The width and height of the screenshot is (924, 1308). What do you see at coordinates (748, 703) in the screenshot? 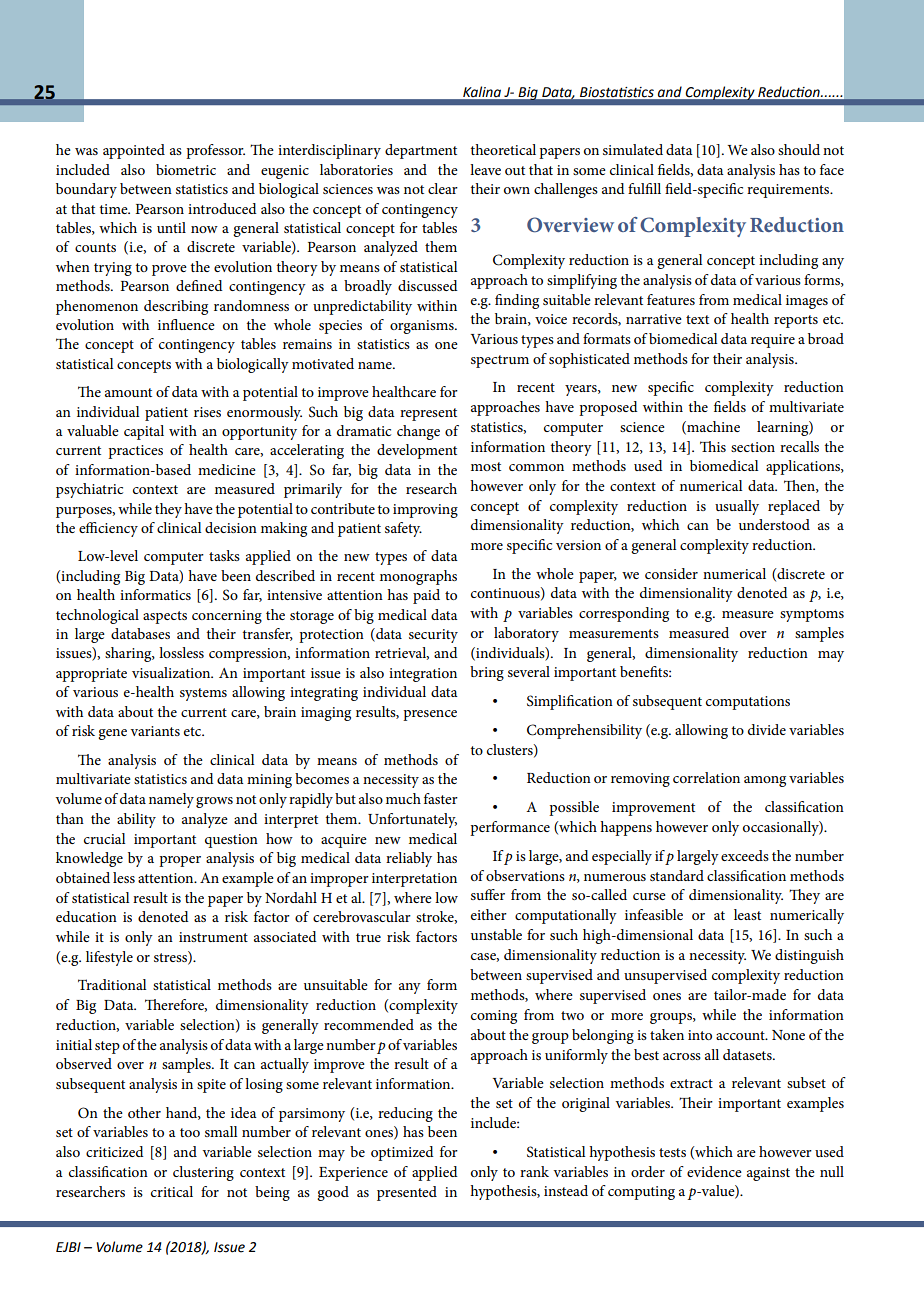
I see `computations` at bounding box center [748, 703].
